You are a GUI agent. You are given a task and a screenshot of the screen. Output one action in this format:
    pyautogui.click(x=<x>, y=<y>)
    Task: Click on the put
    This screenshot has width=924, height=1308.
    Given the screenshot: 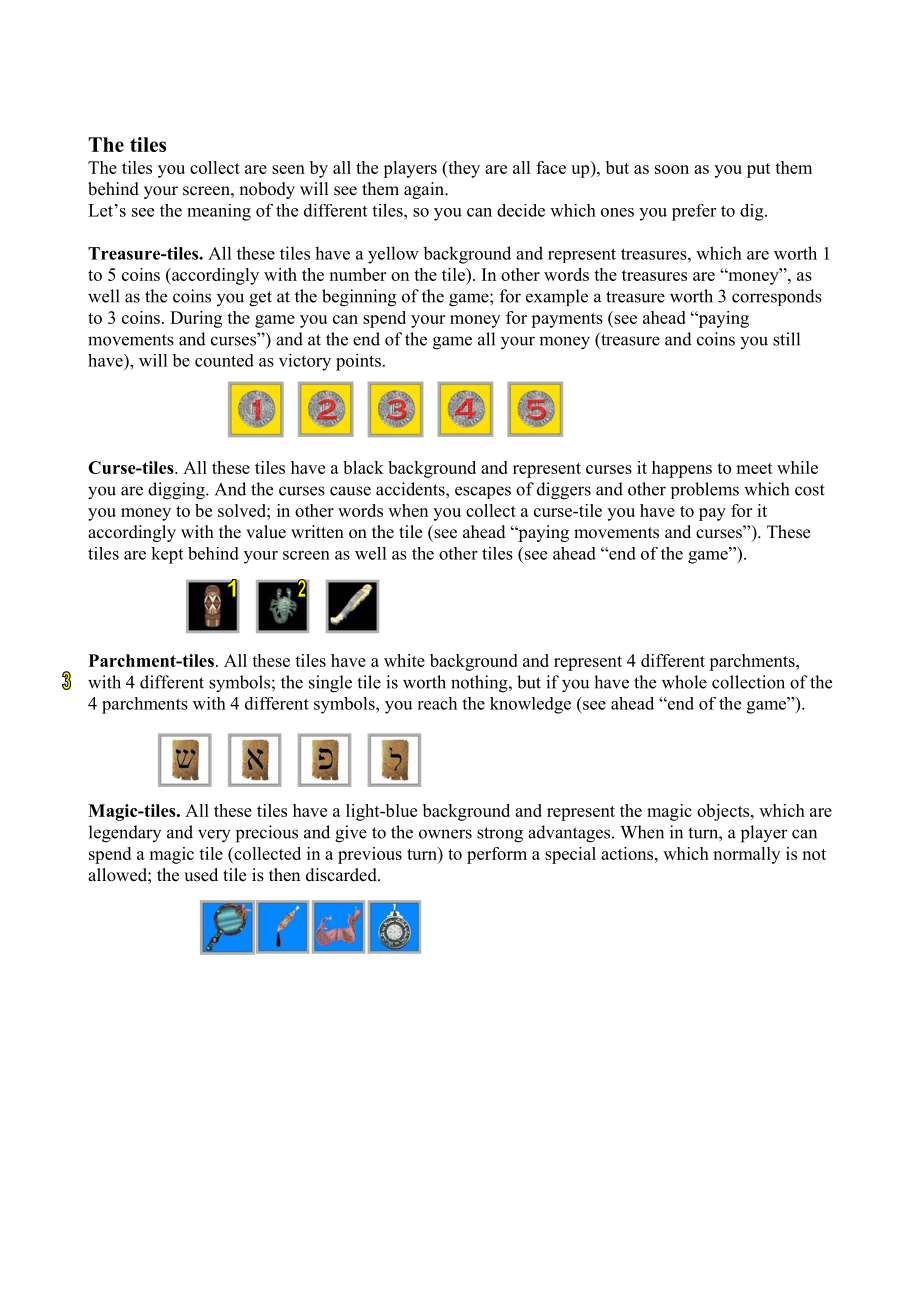 What is the action you would take?
    pyautogui.click(x=759, y=170)
